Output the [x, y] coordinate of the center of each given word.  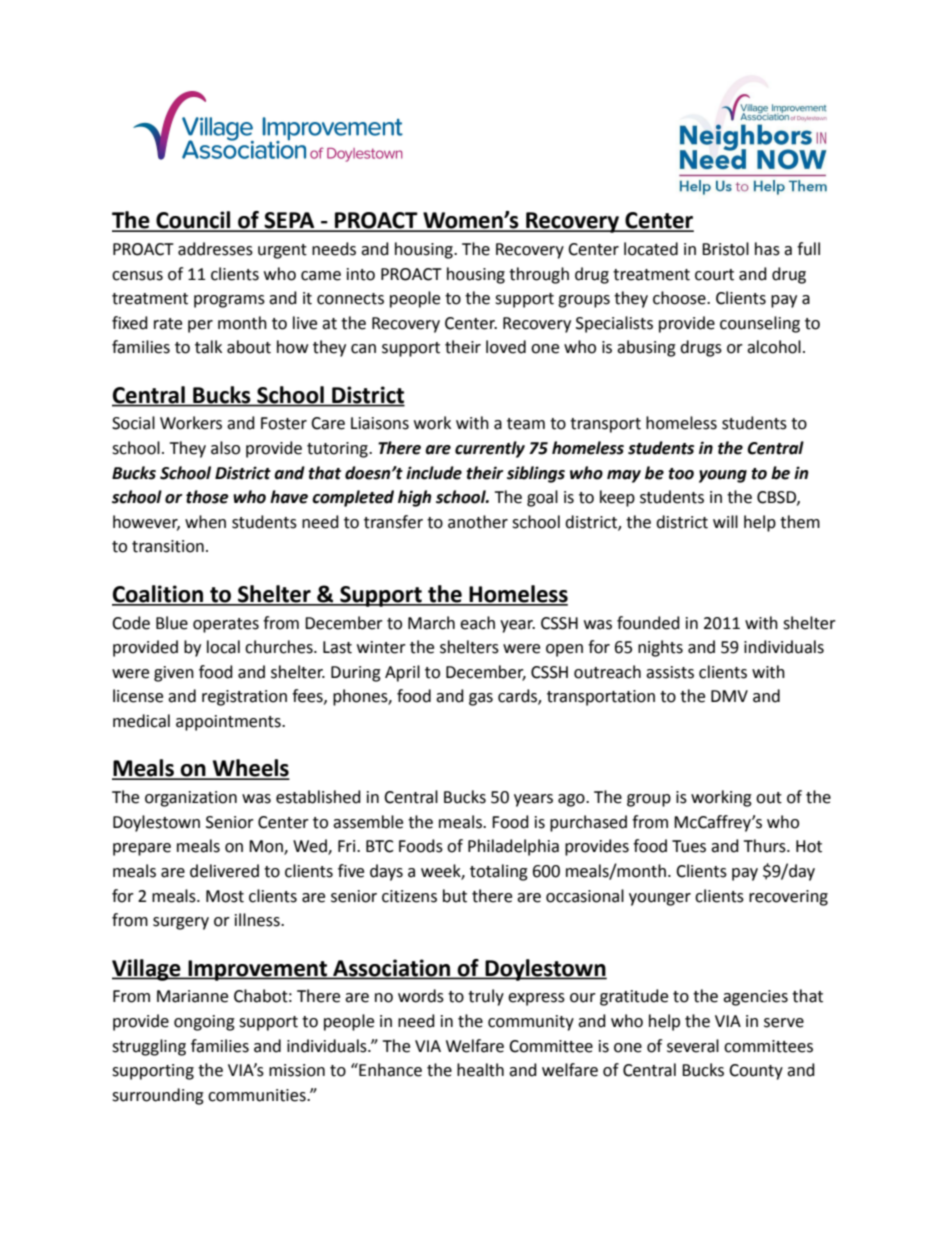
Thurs [765, 846]
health [480, 1070]
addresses [215, 249]
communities [258, 1095]
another [478, 522]
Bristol [725, 249]
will [725, 521]
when [205, 522]
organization [191, 799]
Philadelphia [513, 847]
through [539, 275]
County [756, 1072]
